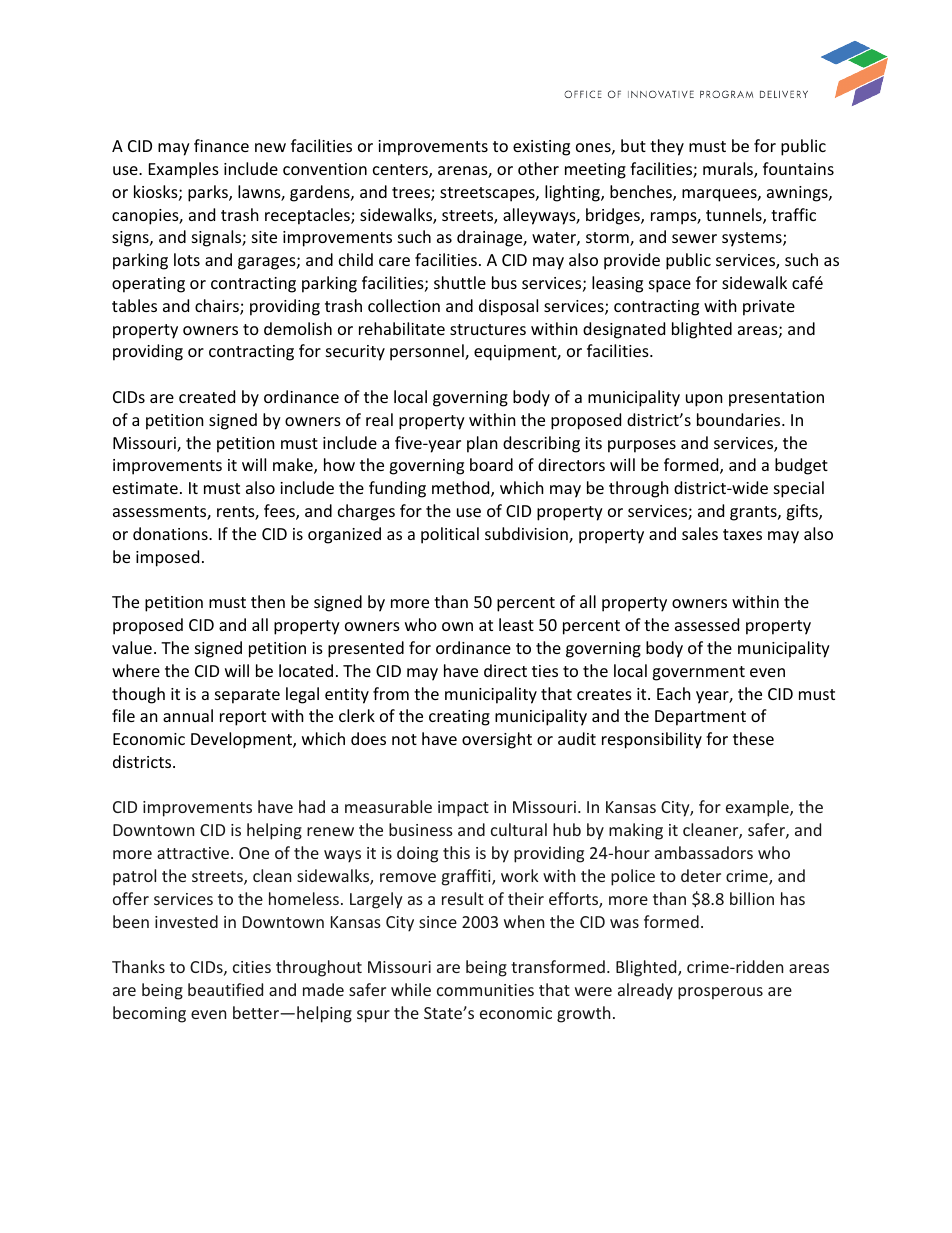 This screenshot has width=952, height=1233. Describe the element at coordinates (207, 396) in the screenshot. I see `created` at that location.
